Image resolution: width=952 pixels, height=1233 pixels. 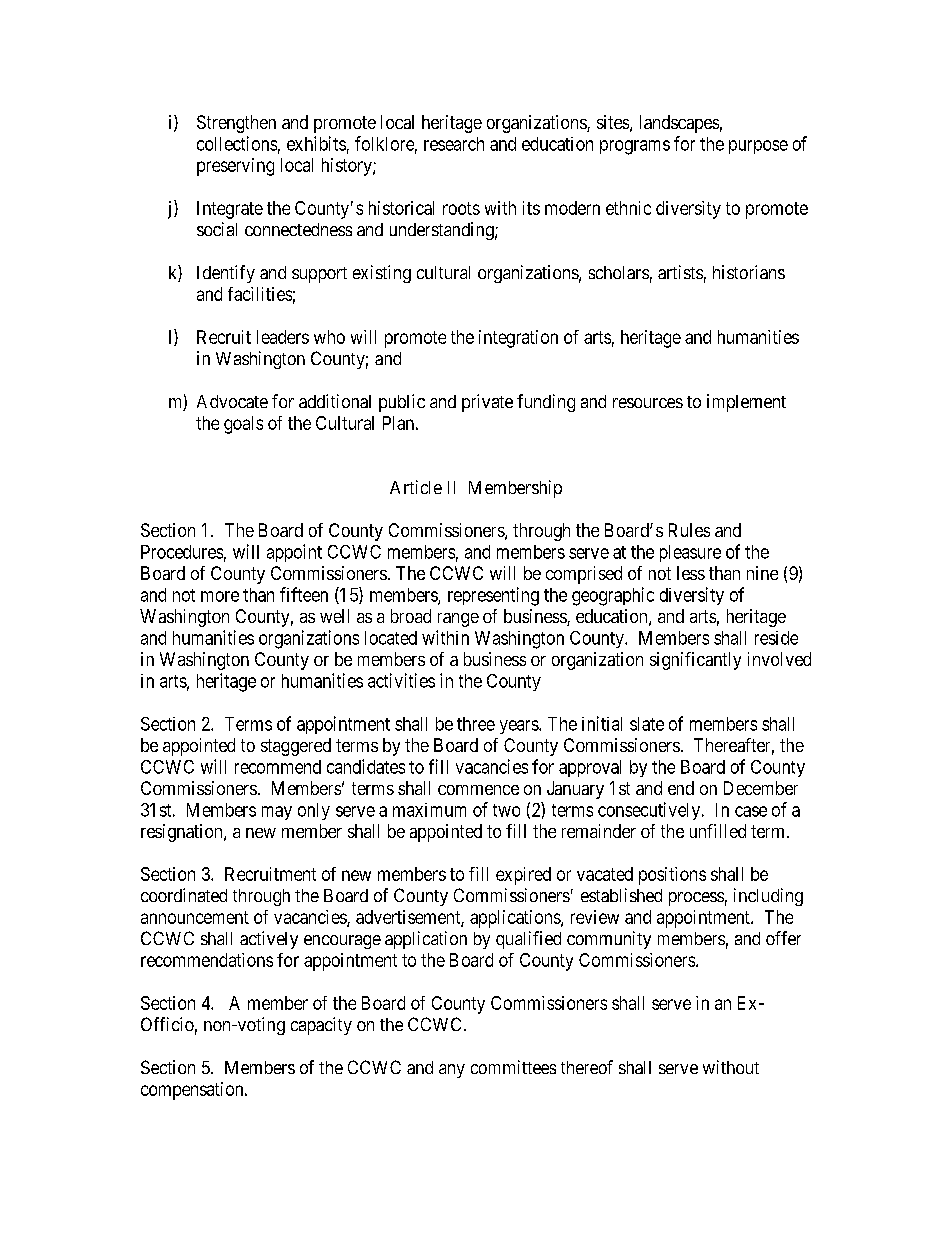 I want to click on more, so click(x=220, y=596).
